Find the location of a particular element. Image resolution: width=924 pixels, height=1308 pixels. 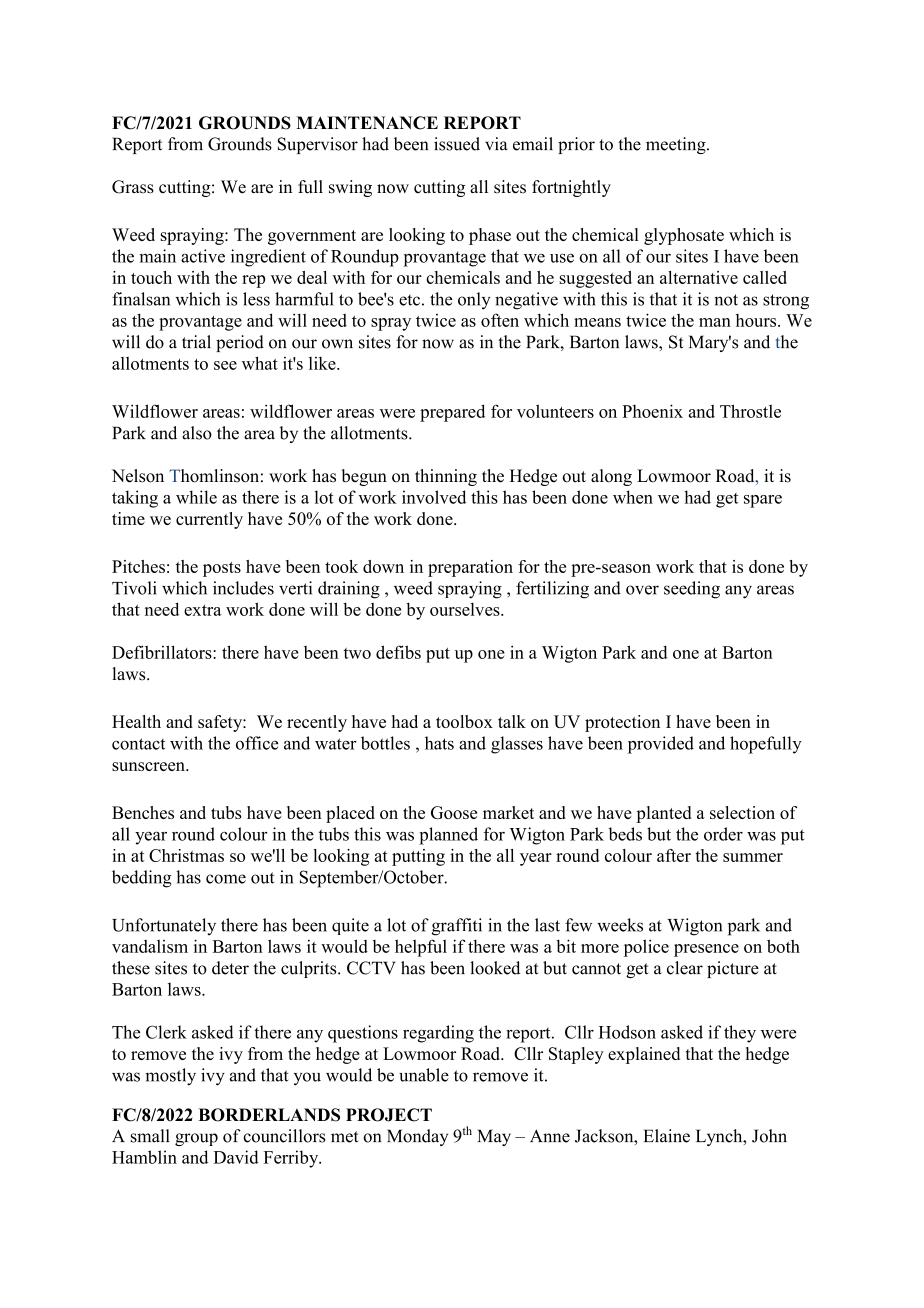

ourselves is located at coordinates (466, 609).
